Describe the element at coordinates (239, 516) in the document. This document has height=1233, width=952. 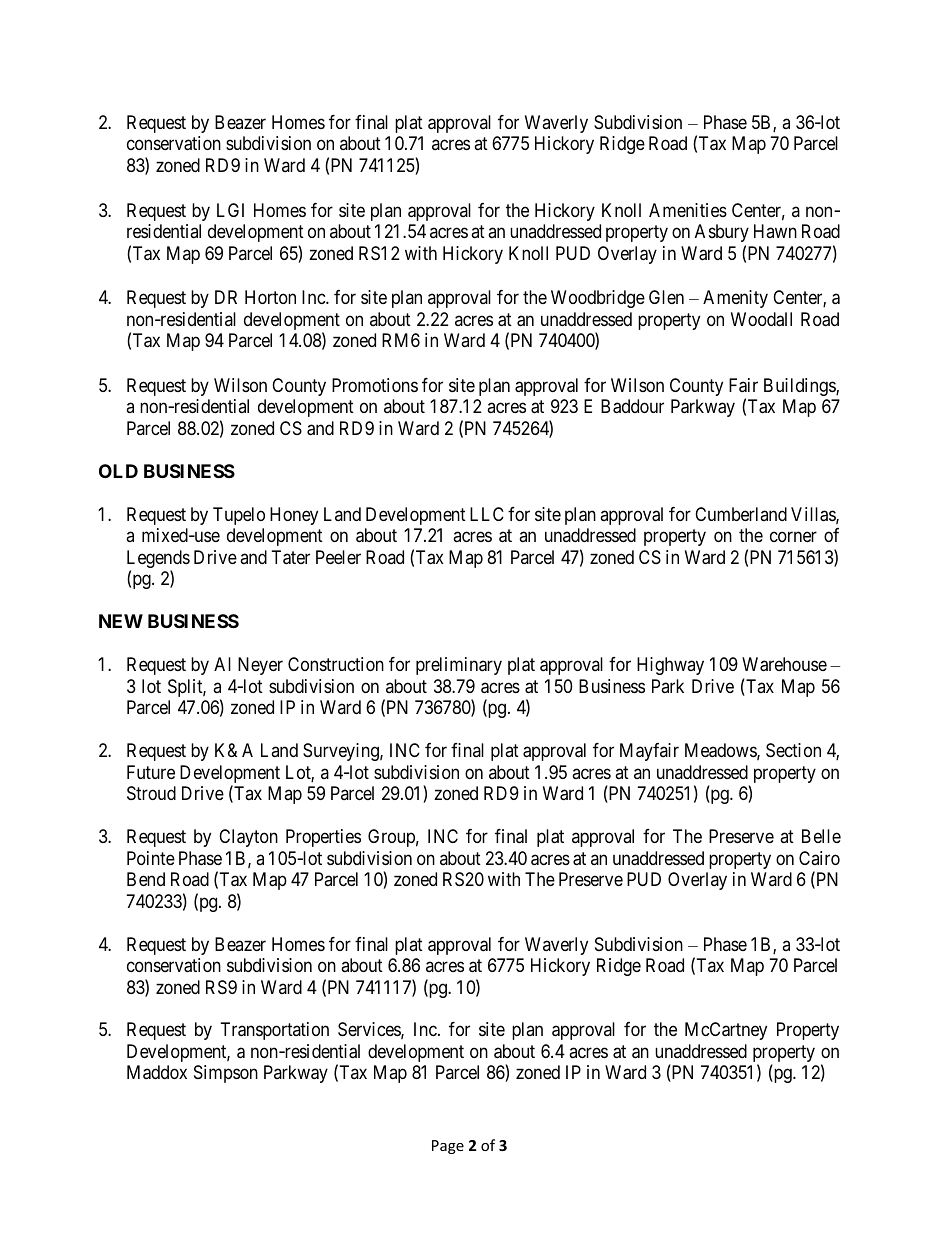
I see `Tupelo` at that location.
